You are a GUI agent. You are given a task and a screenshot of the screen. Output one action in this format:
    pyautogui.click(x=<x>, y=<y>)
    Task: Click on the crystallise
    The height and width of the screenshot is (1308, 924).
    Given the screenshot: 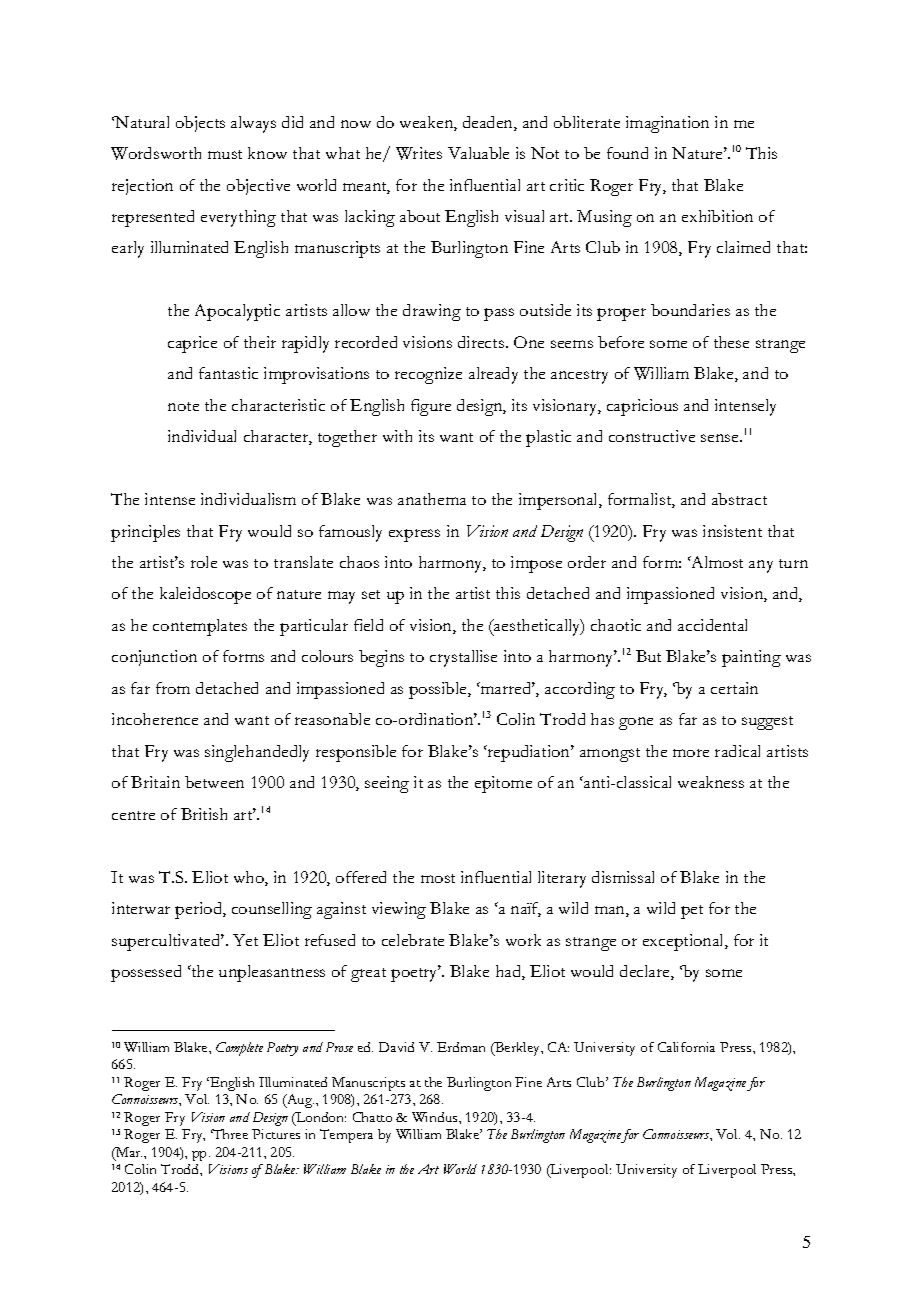 What is the action you would take?
    pyautogui.click(x=463, y=658)
